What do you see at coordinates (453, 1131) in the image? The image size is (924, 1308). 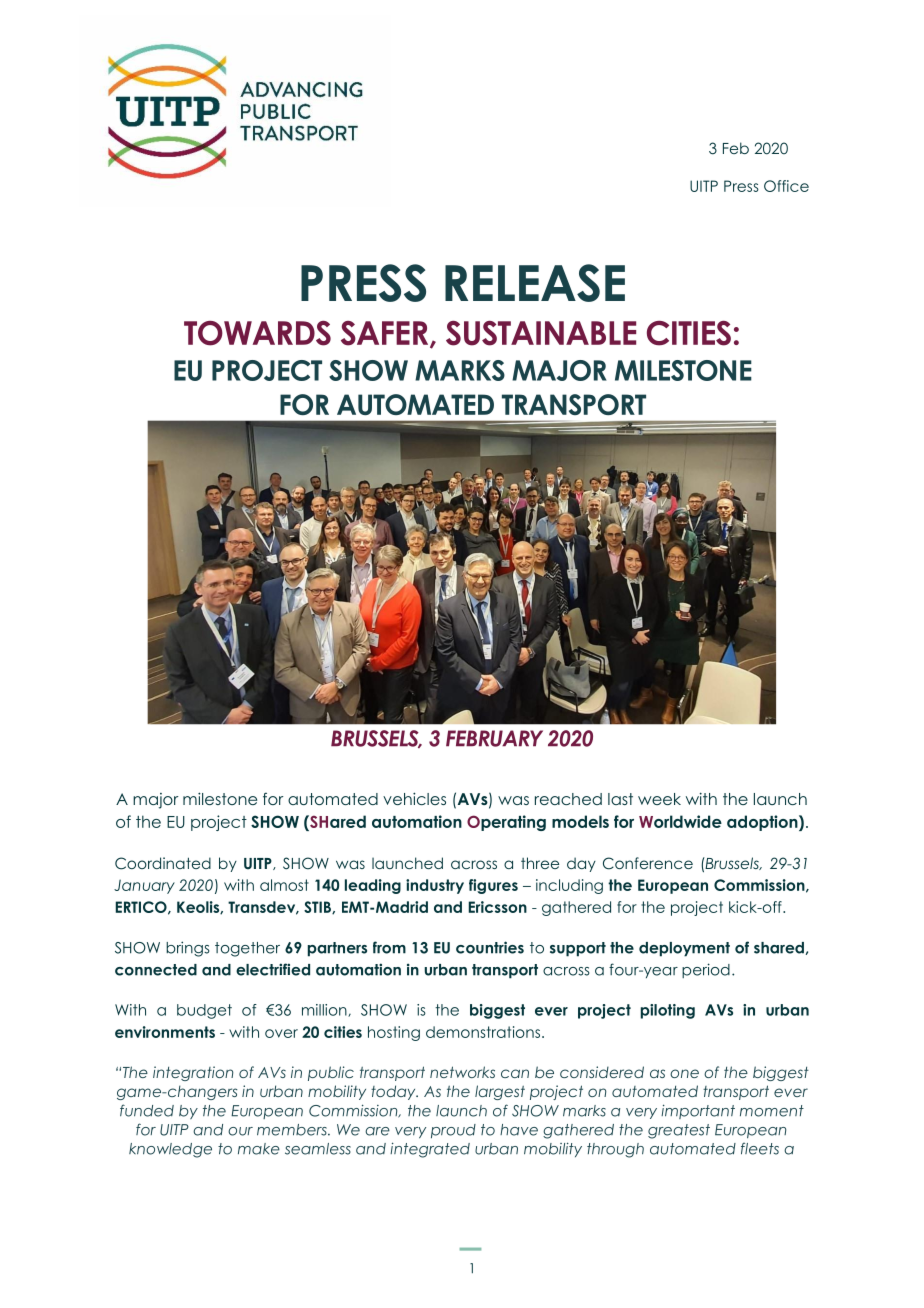 I see `proud` at bounding box center [453, 1131].
